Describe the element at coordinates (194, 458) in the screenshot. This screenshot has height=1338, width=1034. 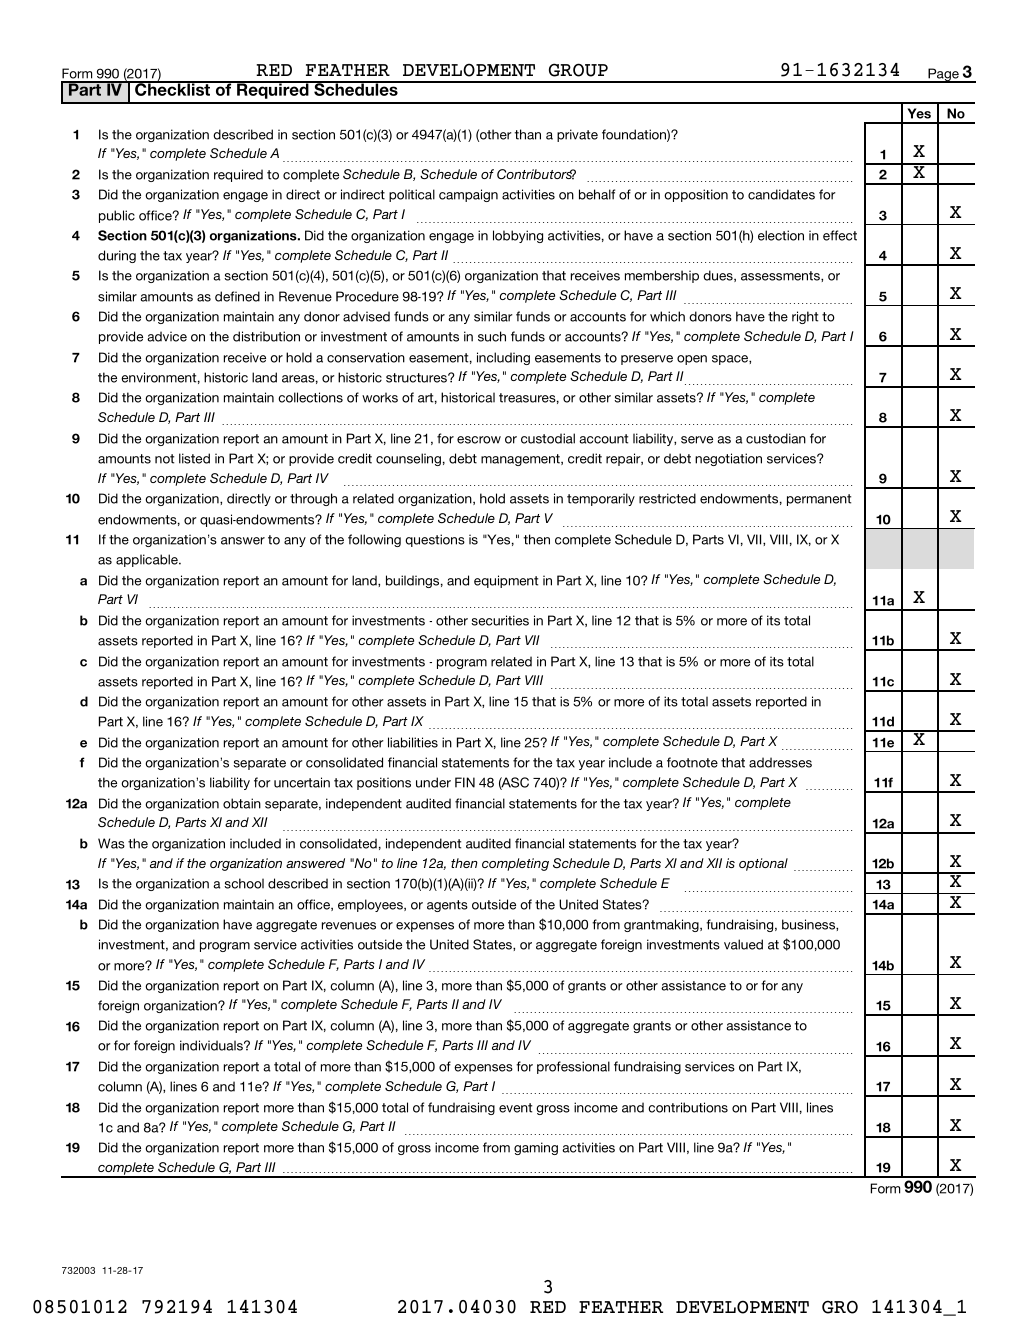
I see `listed` at that location.
